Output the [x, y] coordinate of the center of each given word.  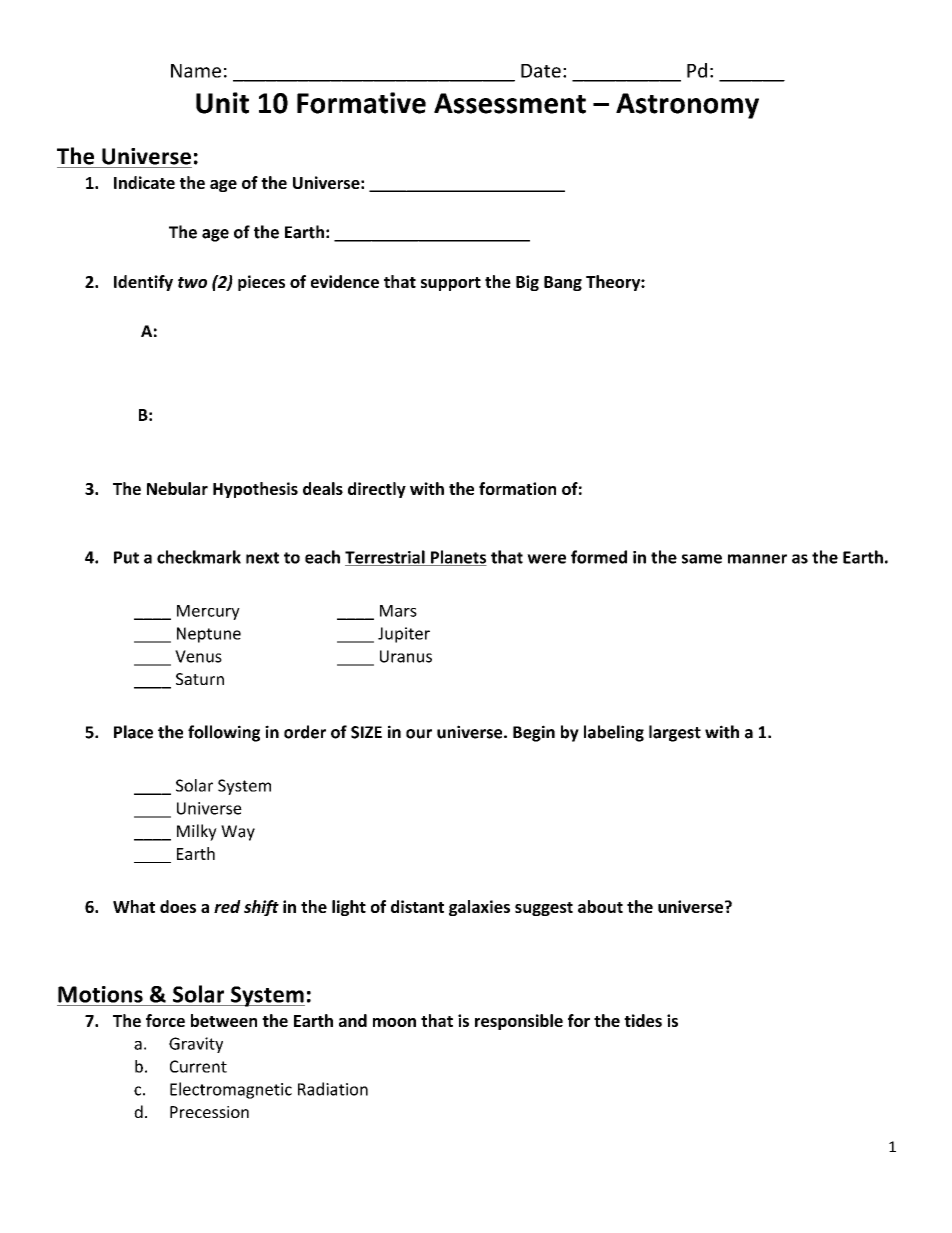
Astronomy [687, 106]
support [451, 284]
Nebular [177, 488]
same [702, 559]
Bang [563, 283]
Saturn [200, 679]
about [600, 906]
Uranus [406, 656]
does [178, 906]
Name [196, 71]
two [192, 282]
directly [377, 490]
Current [198, 1066]
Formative [361, 103]
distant [417, 906]
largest [675, 733]
